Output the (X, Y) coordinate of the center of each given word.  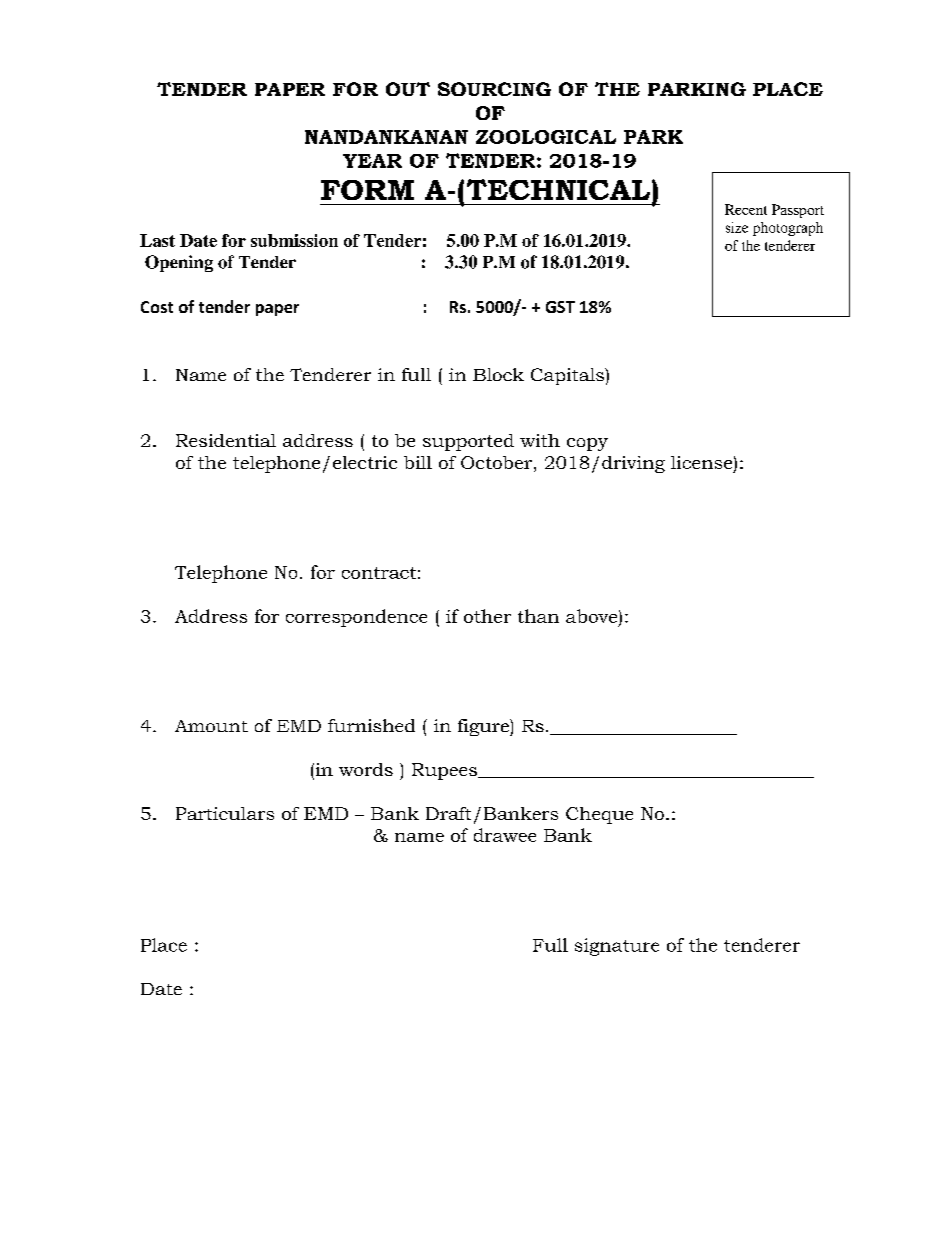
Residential (226, 440)
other (487, 616)
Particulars (225, 813)
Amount (211, 726)
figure (484, 727)
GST (560, 307)
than (538, 616)
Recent (746, 209)
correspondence (356, 618)
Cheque (599, 815)
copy (587, 444)
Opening (179, 263)
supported (468, 442)
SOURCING (494, 89)
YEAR (372, 161)
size (737, 227)
